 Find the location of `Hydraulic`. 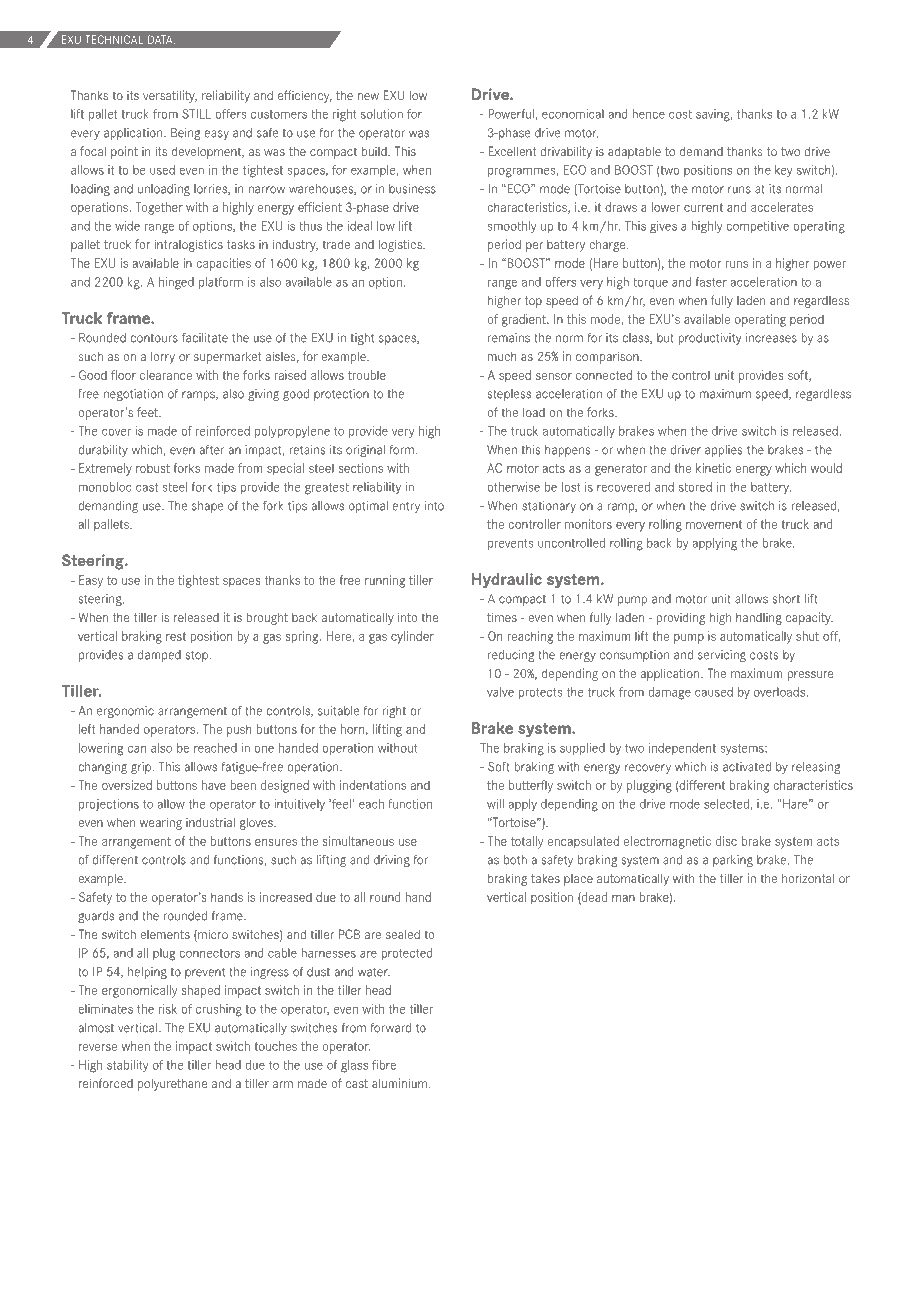

Hydraulic is located at coordinates (507, 580).
